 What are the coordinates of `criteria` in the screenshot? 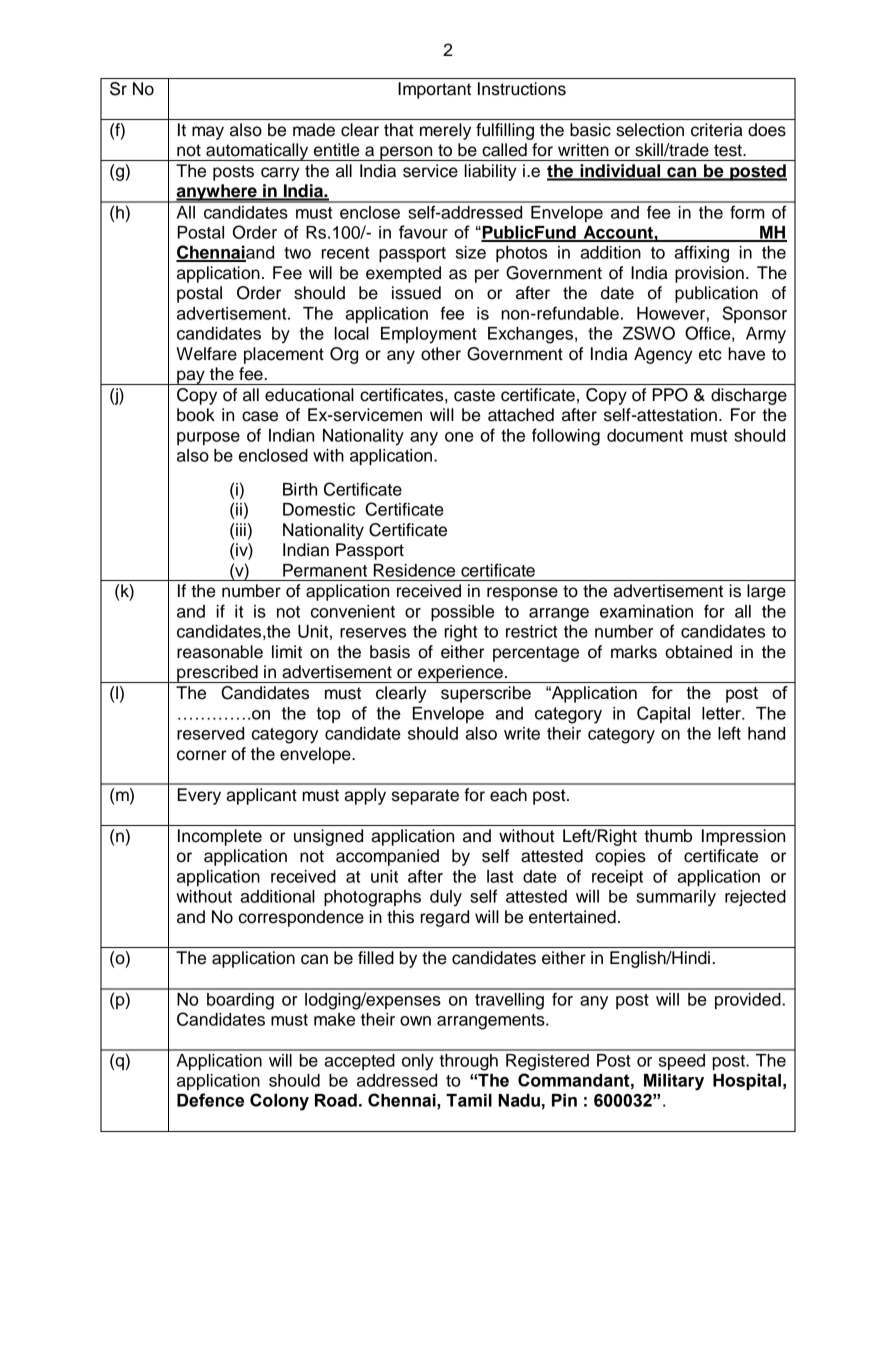 It's located at (717, 130).
